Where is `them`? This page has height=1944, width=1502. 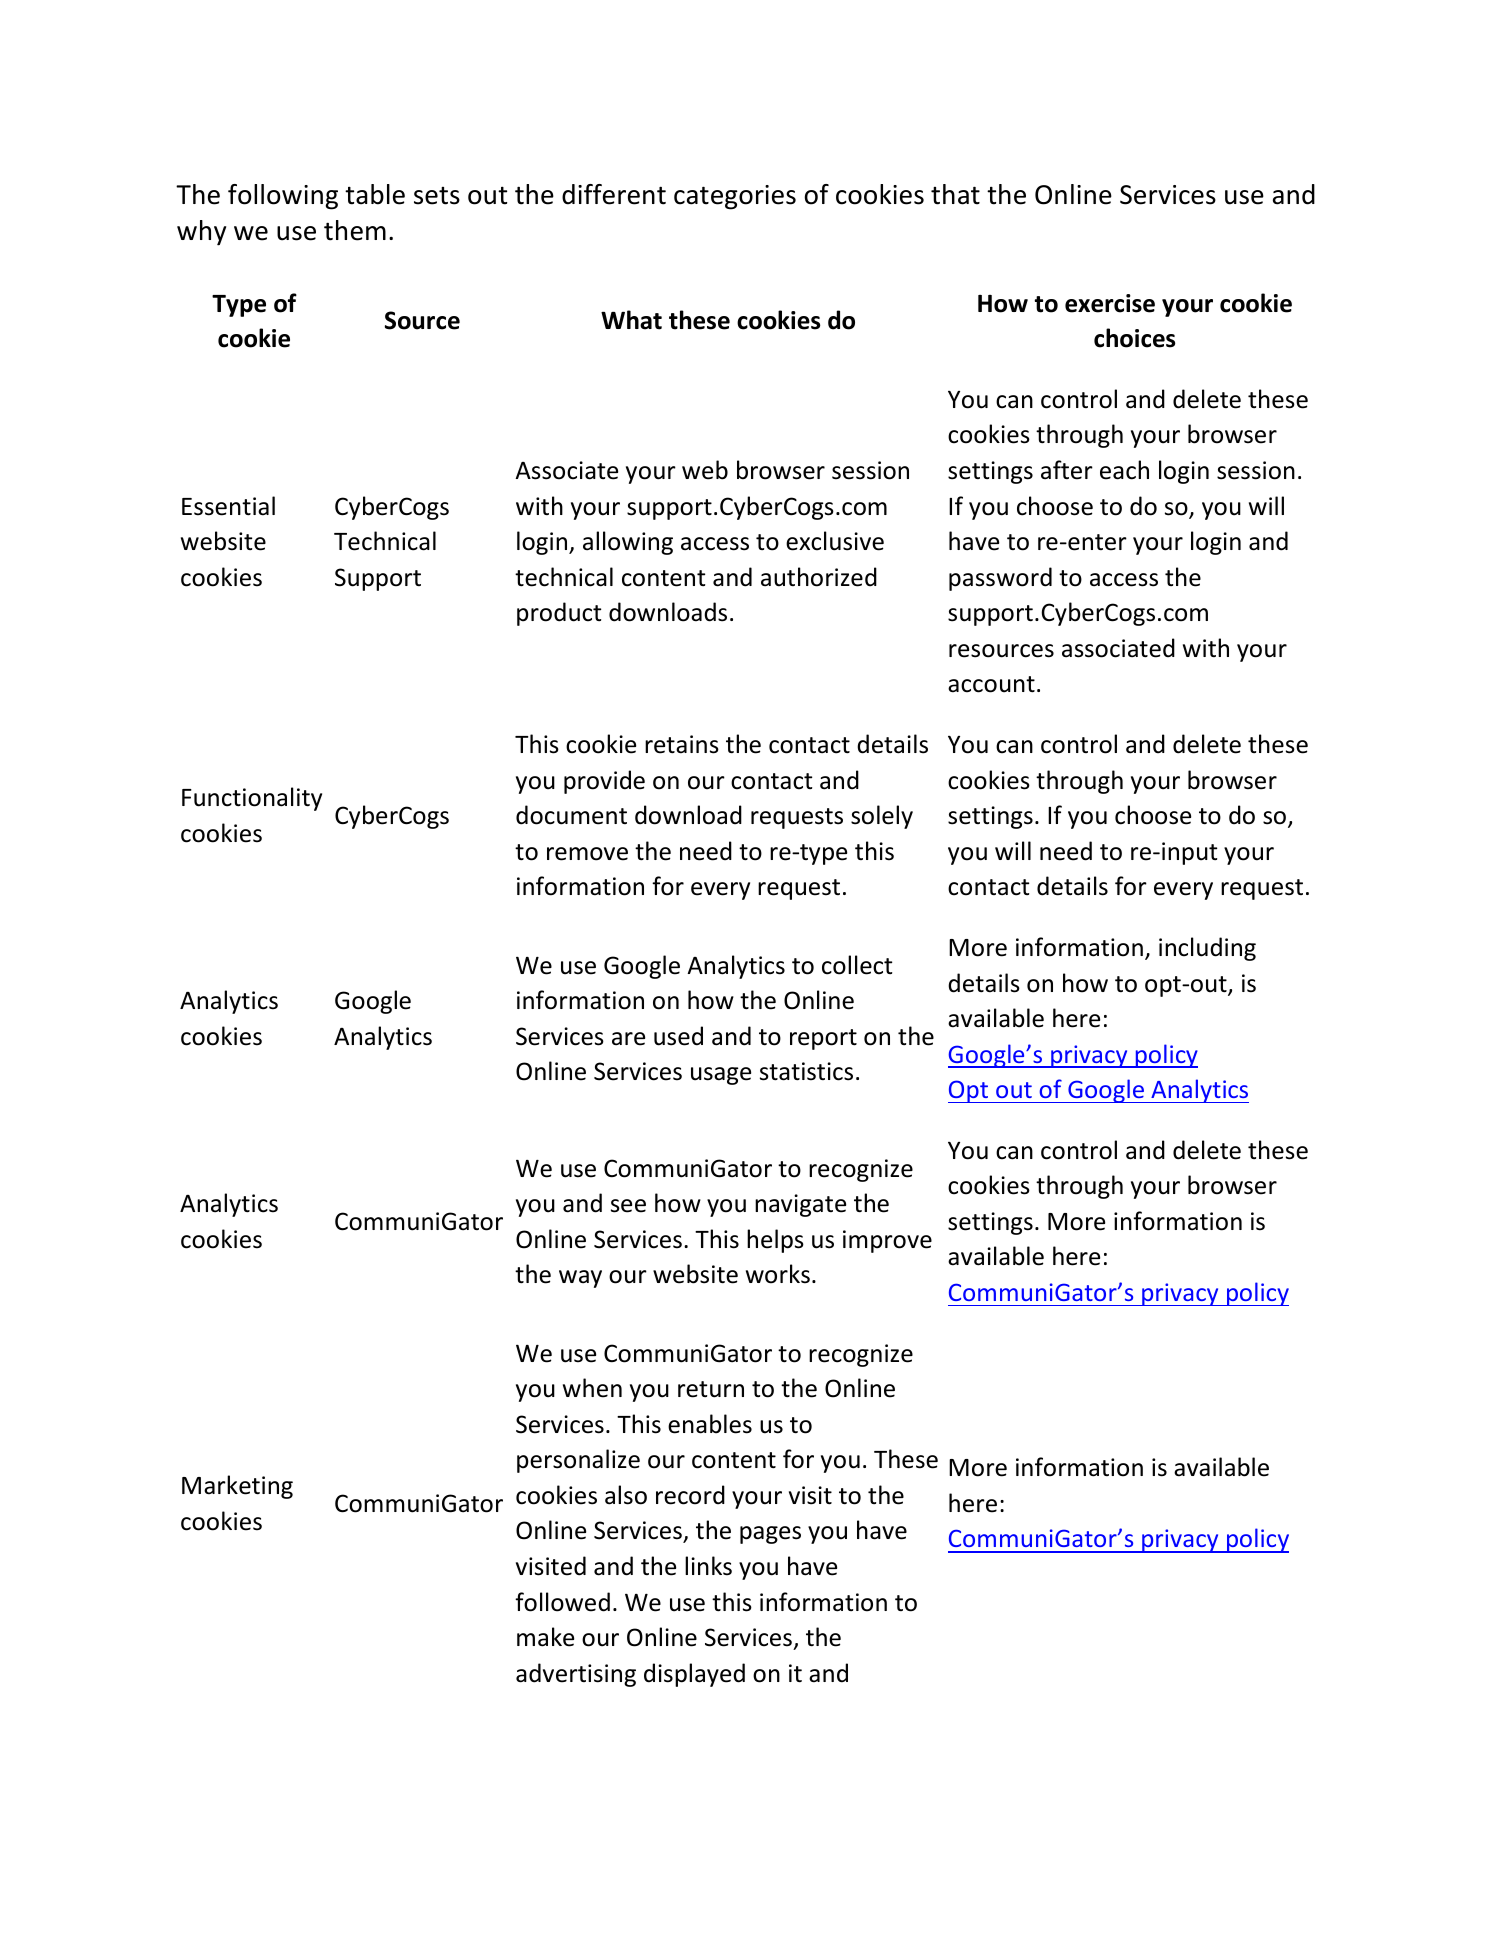 them is located at coordinates (355, 230).
